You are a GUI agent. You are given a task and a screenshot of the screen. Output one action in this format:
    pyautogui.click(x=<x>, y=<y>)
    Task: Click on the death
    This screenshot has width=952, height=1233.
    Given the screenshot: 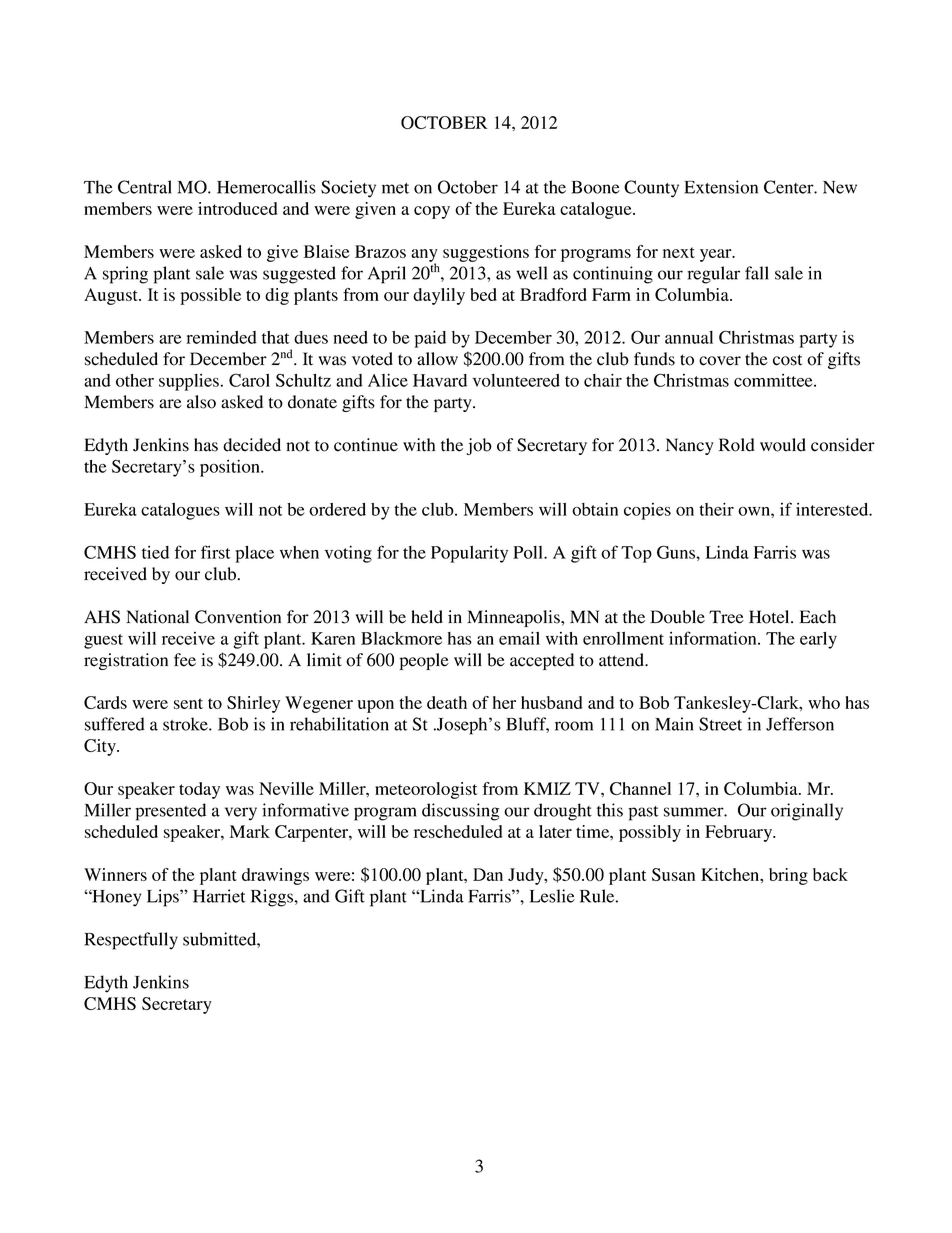 What is the action you would take?
    pyautogui.click(x=447, y=702)
